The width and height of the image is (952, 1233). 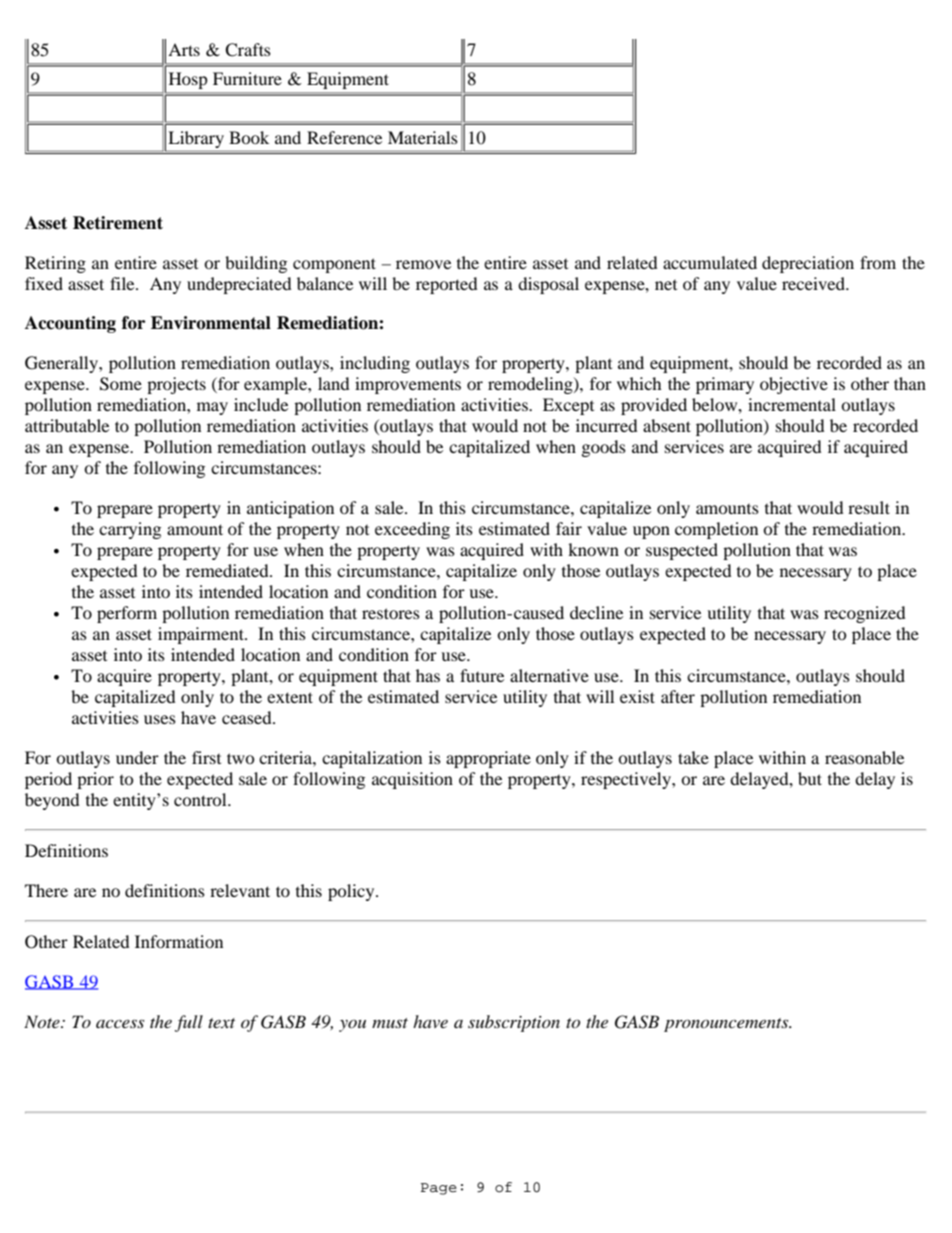 What do you see at coordinates (120, 1023) in the image?
I see `access` at bounding box center [120, 1023].
